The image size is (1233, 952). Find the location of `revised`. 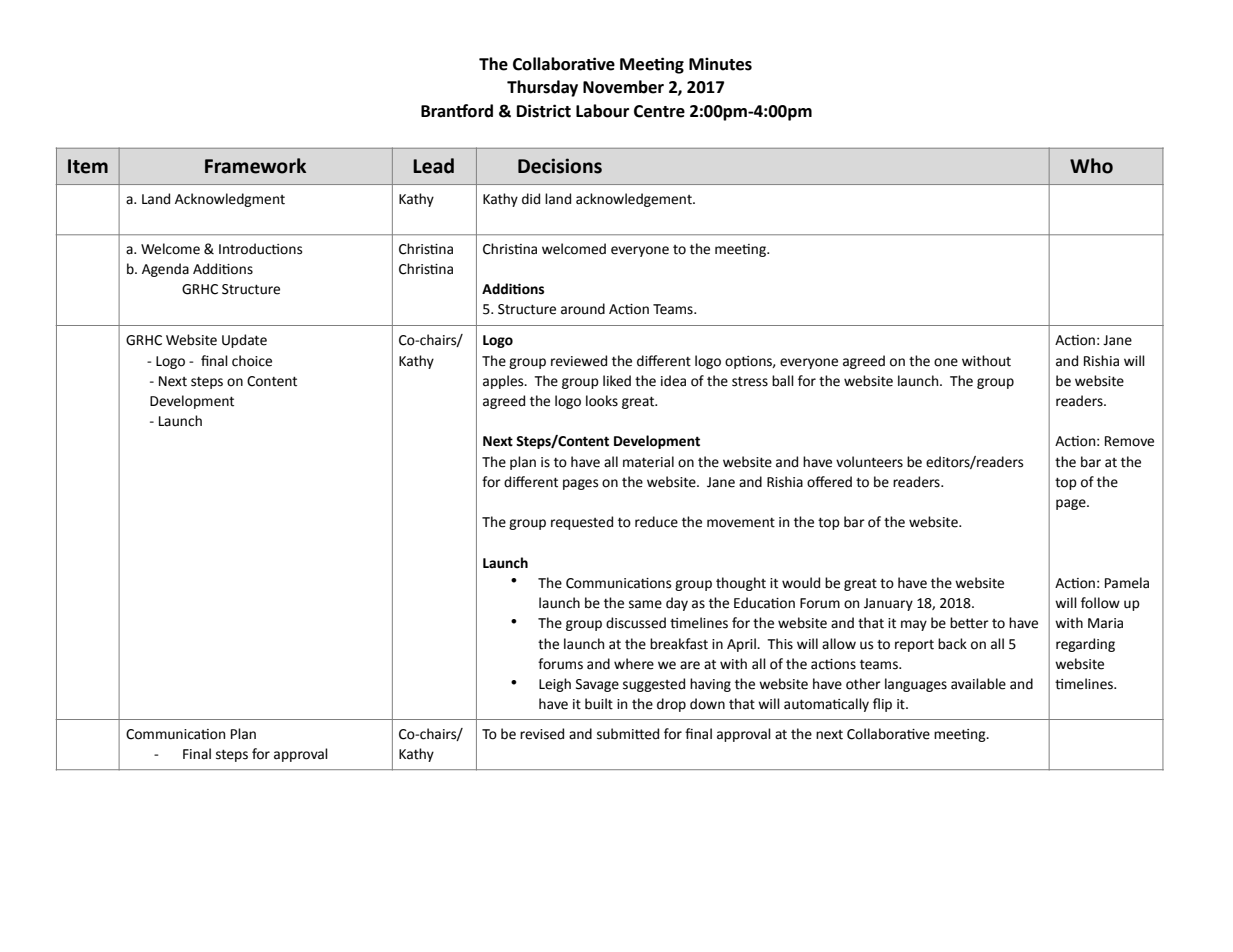

revised is located at coordinates (542, 734).
